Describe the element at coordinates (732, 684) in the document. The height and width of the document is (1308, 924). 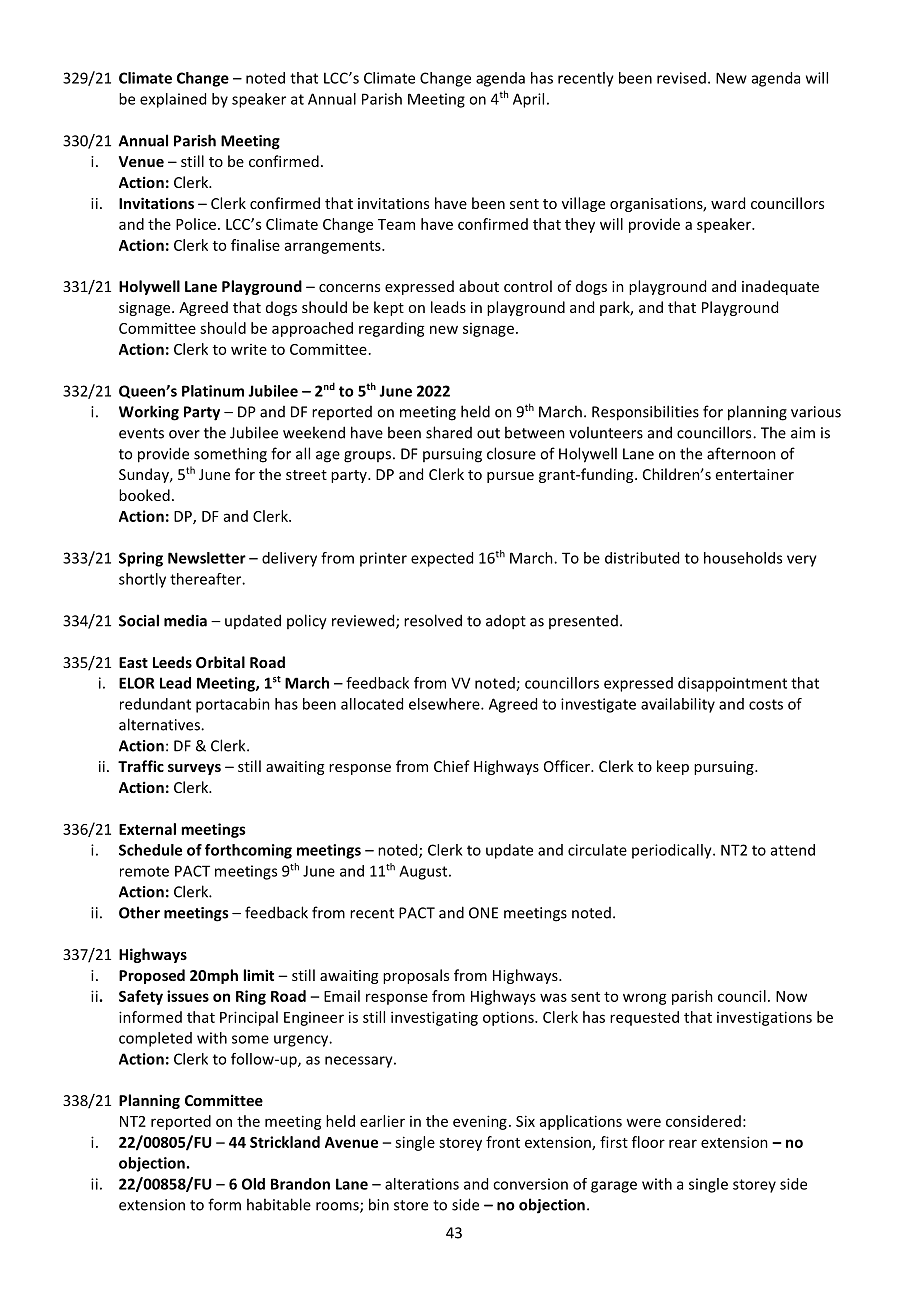
I see `disappointment` at that location.
